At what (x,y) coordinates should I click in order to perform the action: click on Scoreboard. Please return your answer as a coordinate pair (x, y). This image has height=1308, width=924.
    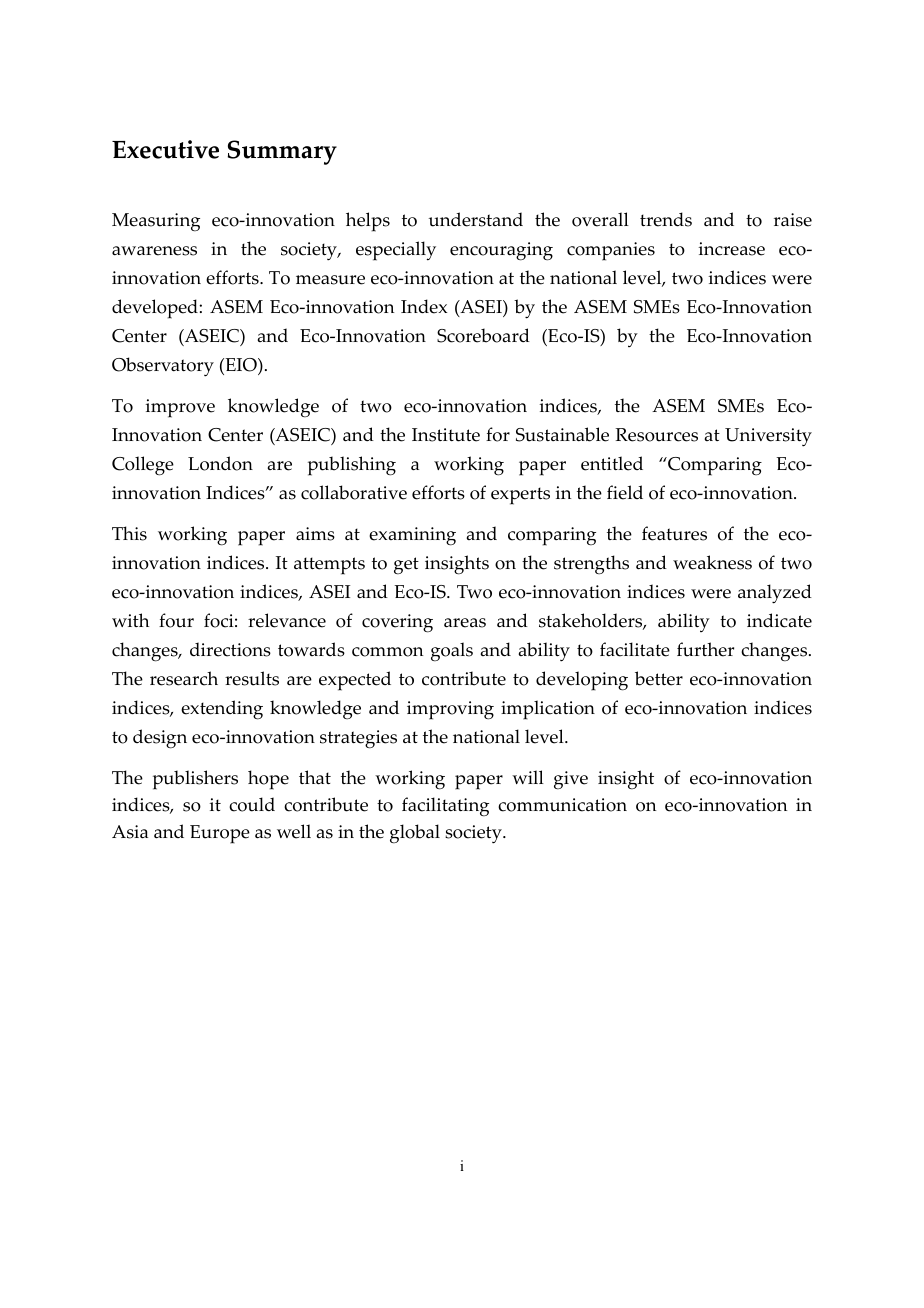
    Looking at the image, I should click on (483, 335).
